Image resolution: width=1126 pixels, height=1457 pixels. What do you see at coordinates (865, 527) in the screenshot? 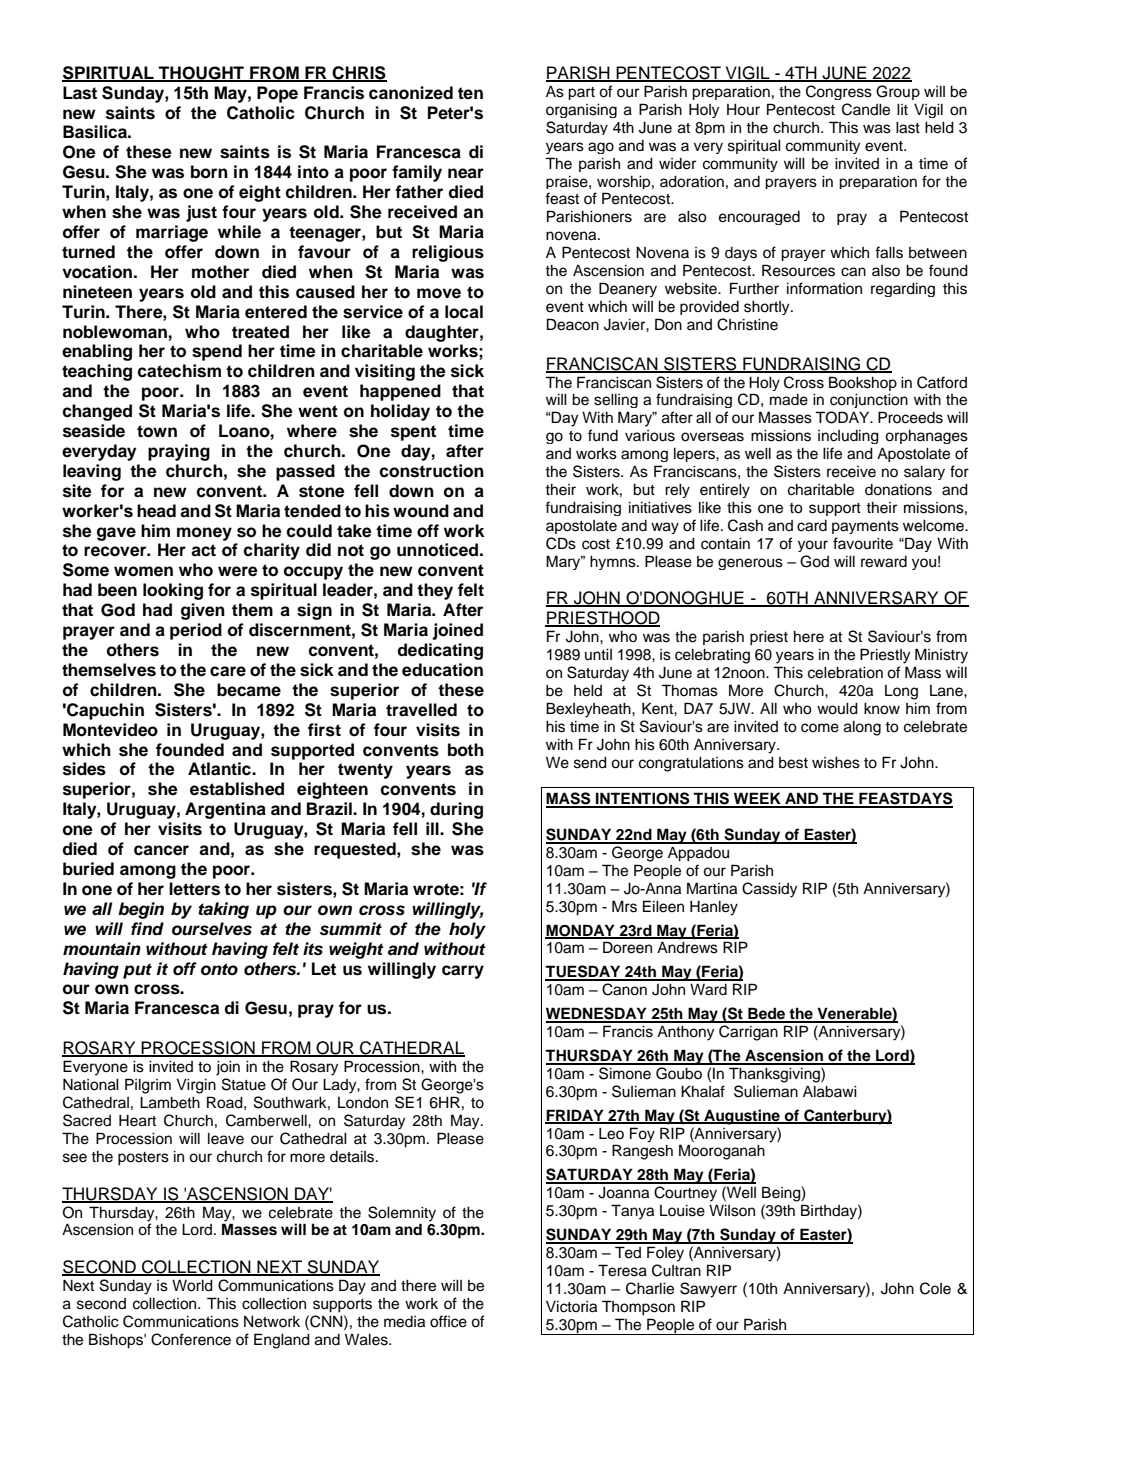
I see `payments` at bounding box center [865, 527].
